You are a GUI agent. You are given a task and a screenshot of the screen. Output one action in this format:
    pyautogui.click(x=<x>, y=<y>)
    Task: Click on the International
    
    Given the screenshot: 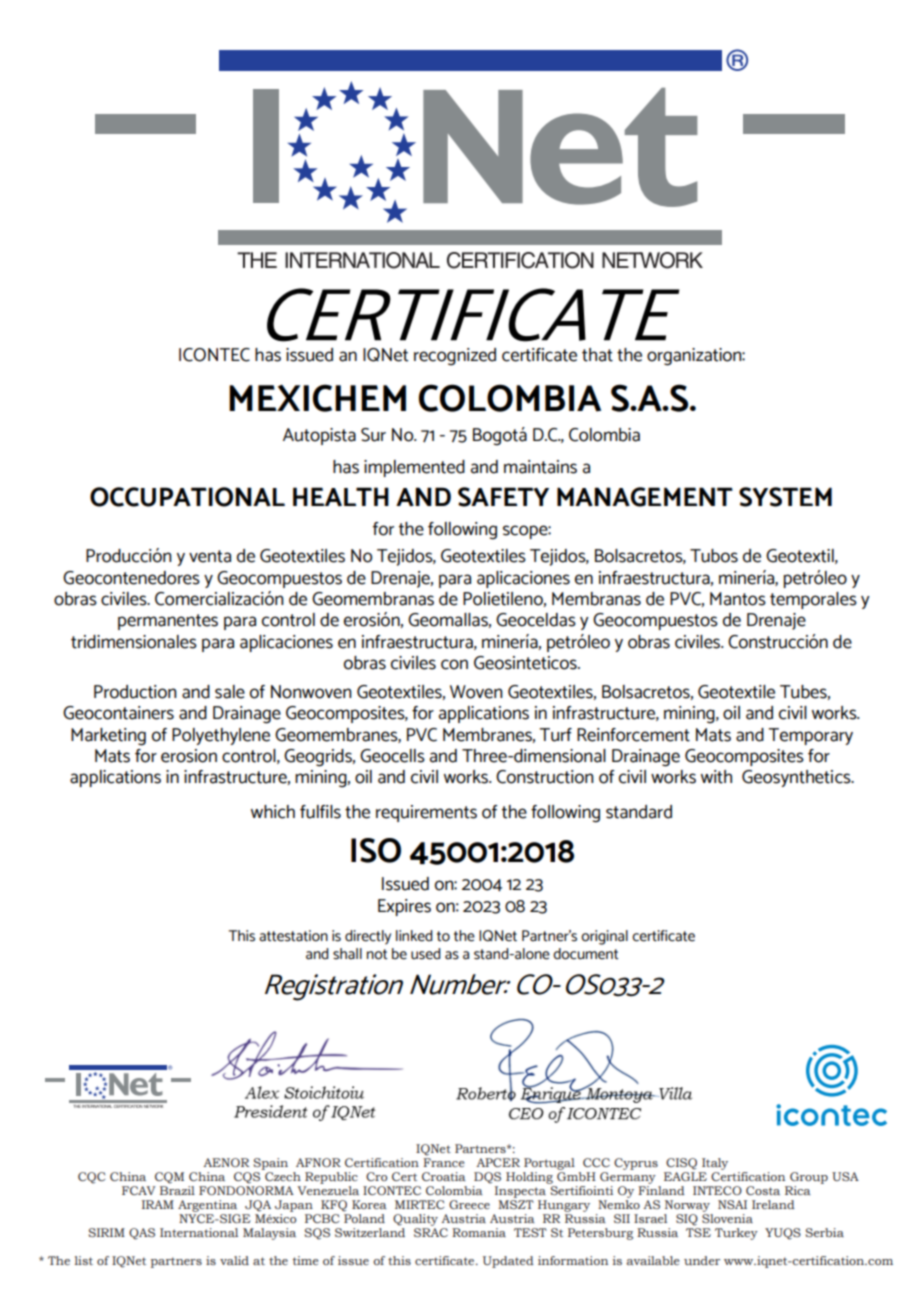 What is the action you would take?
    pyautogui.click(x=199, y=1232)
